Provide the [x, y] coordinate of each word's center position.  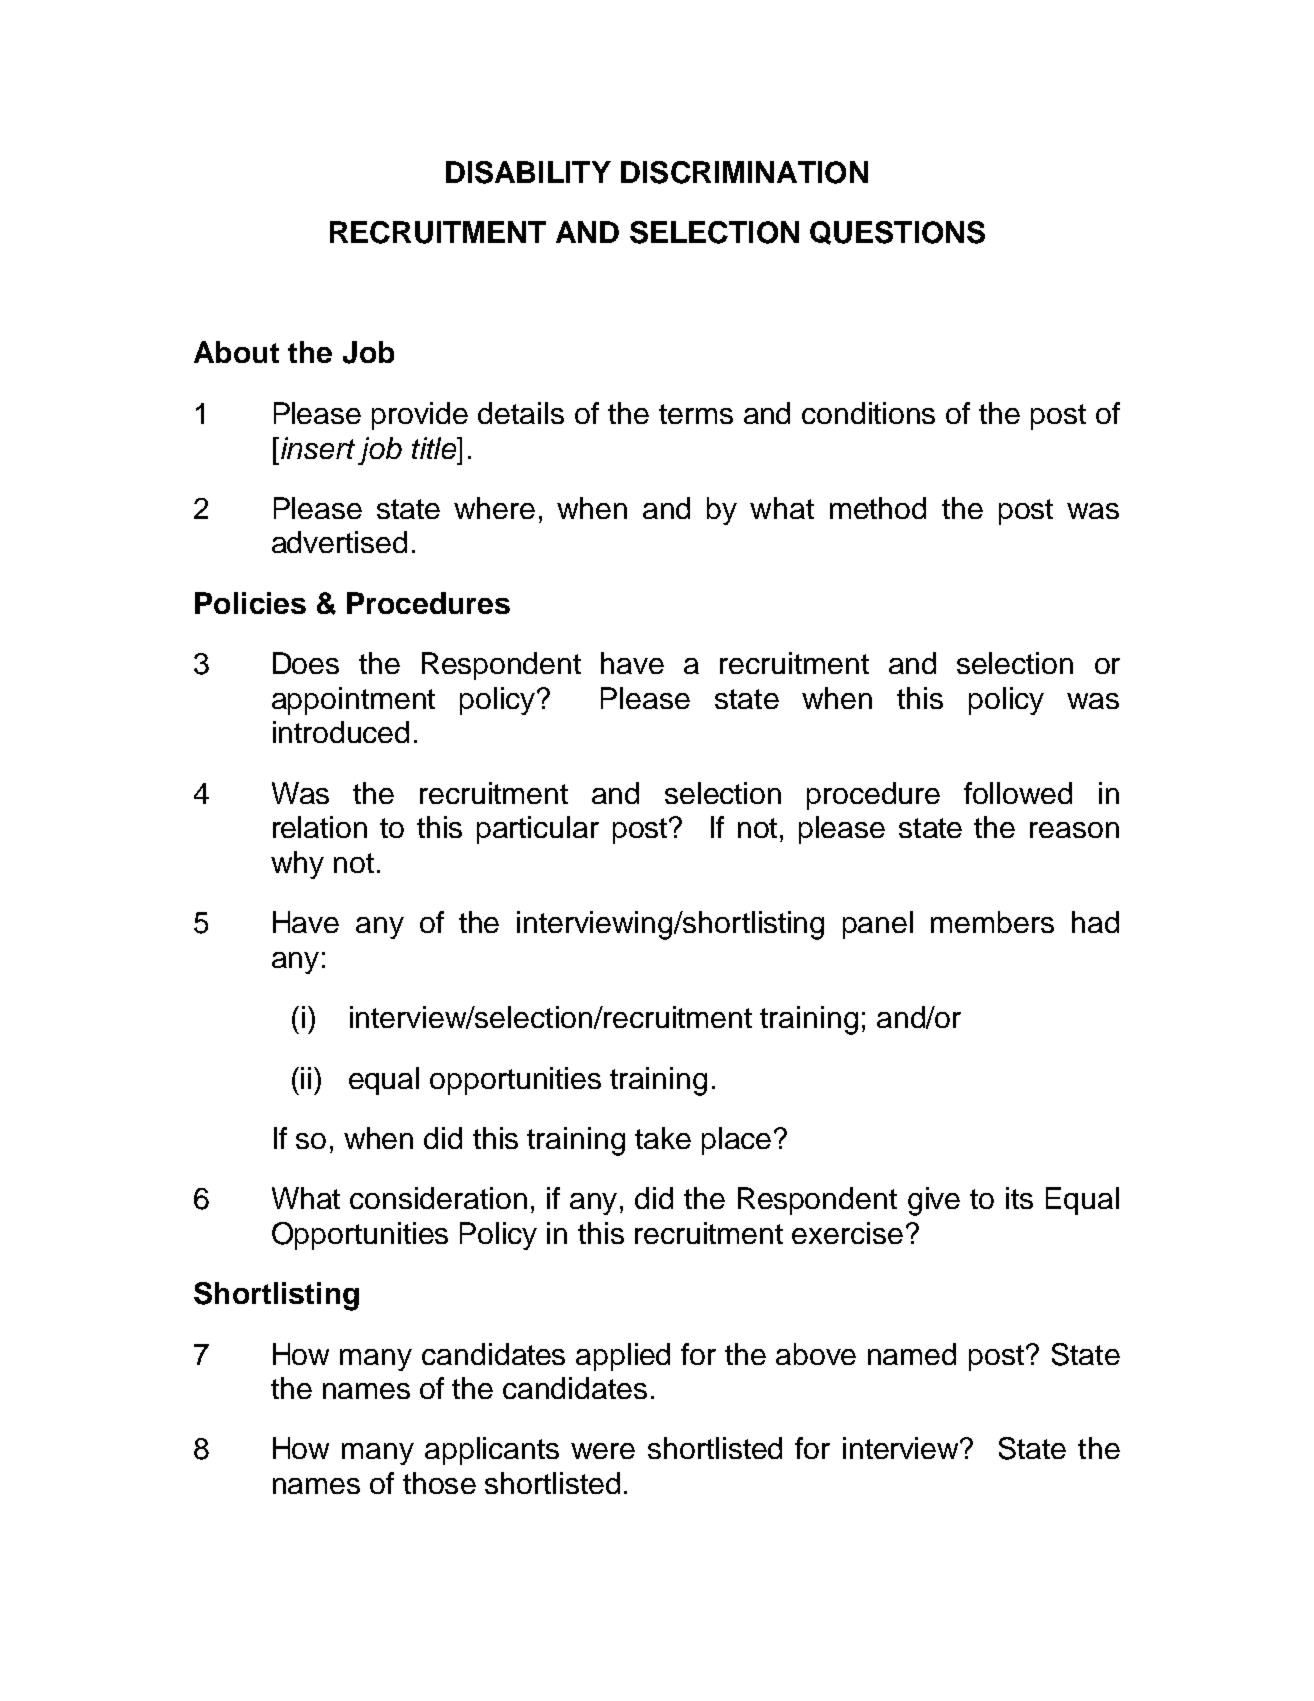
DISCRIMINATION [744, 172]
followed [1018, 793]
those [439, 1483]
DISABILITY [528, 172]
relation [320, 827]
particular [538, 830]
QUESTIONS [897, 233]
